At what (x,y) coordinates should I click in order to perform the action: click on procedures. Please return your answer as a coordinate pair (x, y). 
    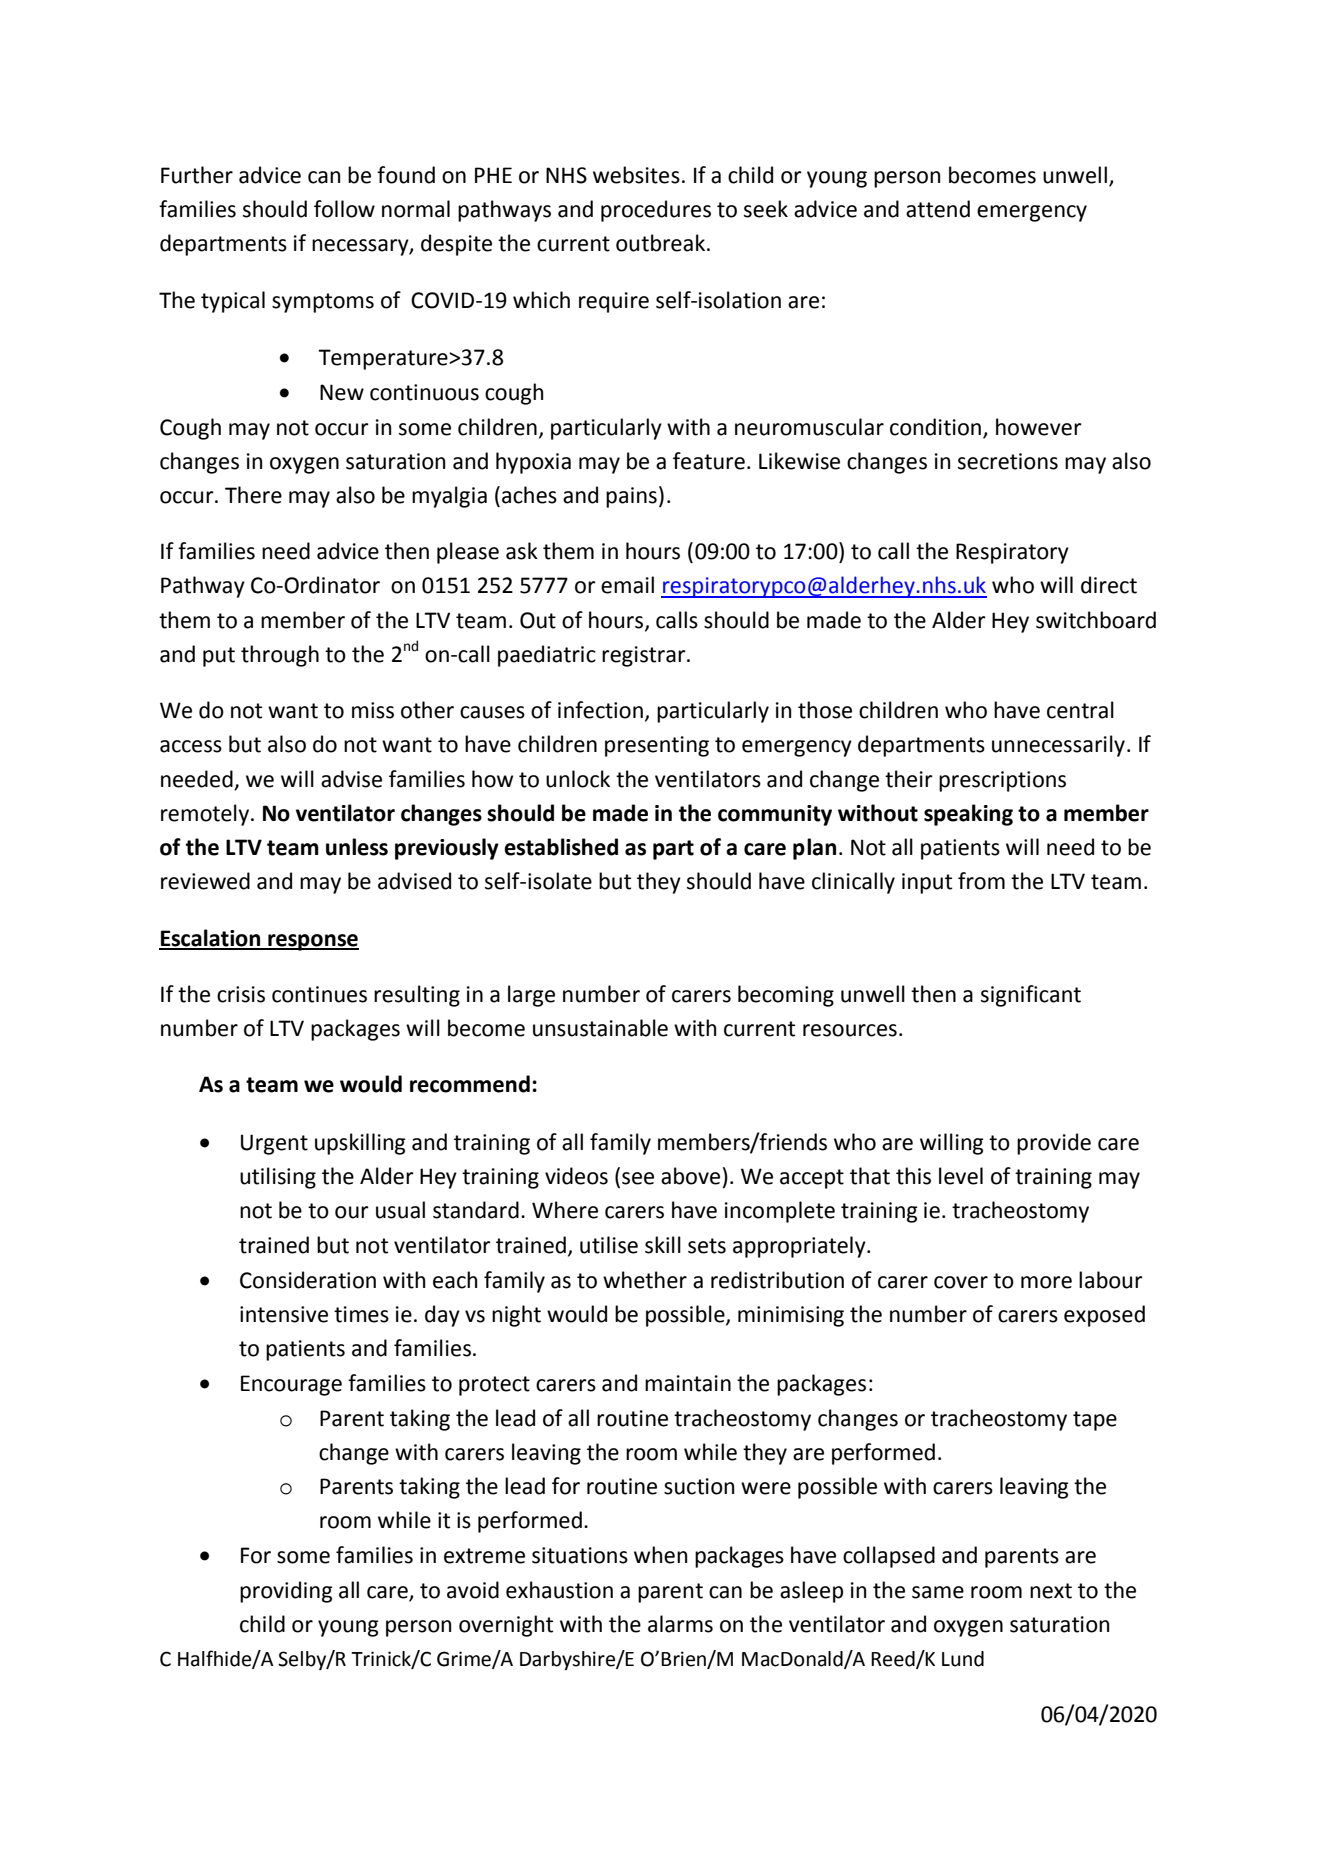
    Looking at the image, I should click on (656, 211).
